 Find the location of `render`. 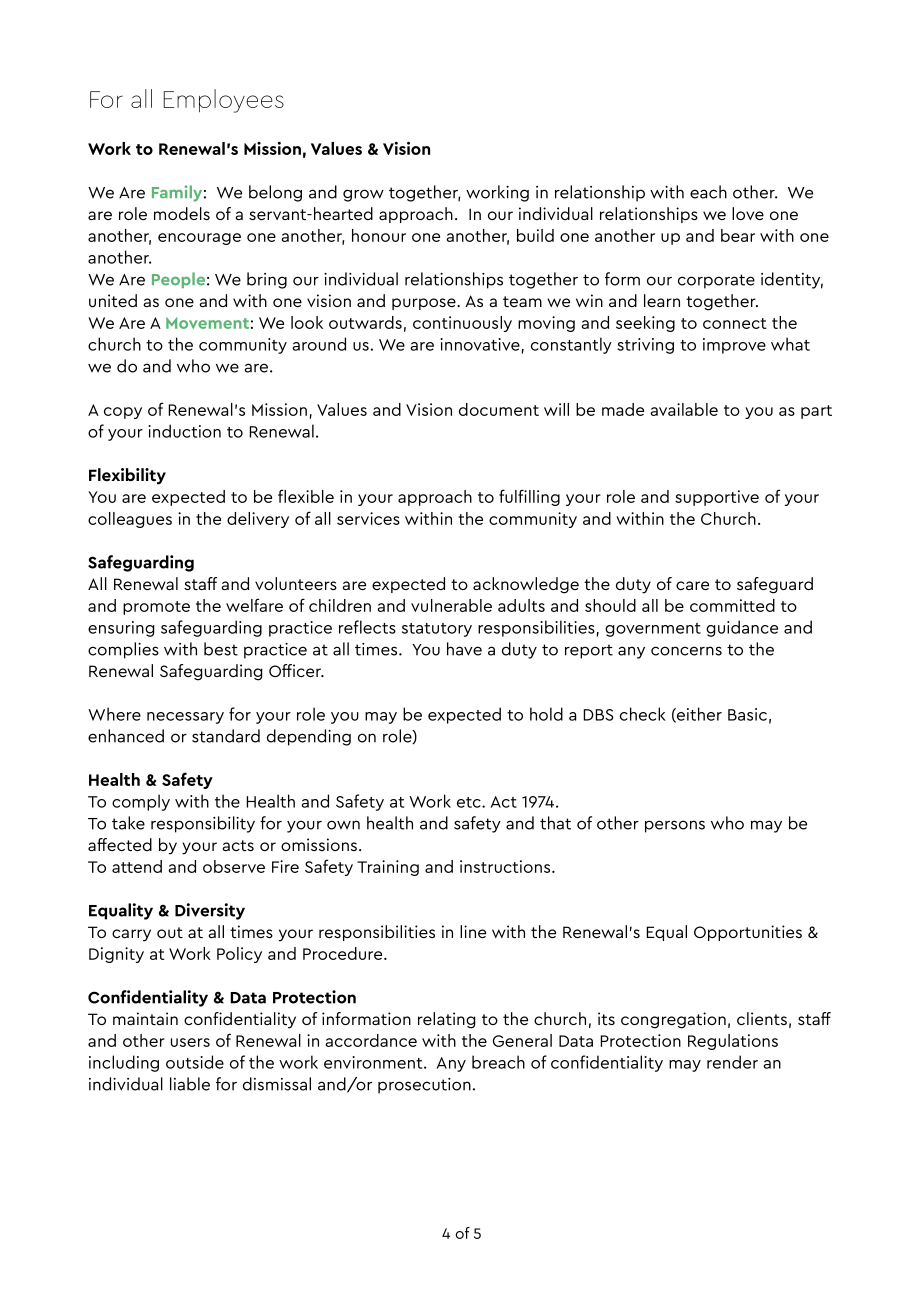

render is located at coordinates (732, 1062).
